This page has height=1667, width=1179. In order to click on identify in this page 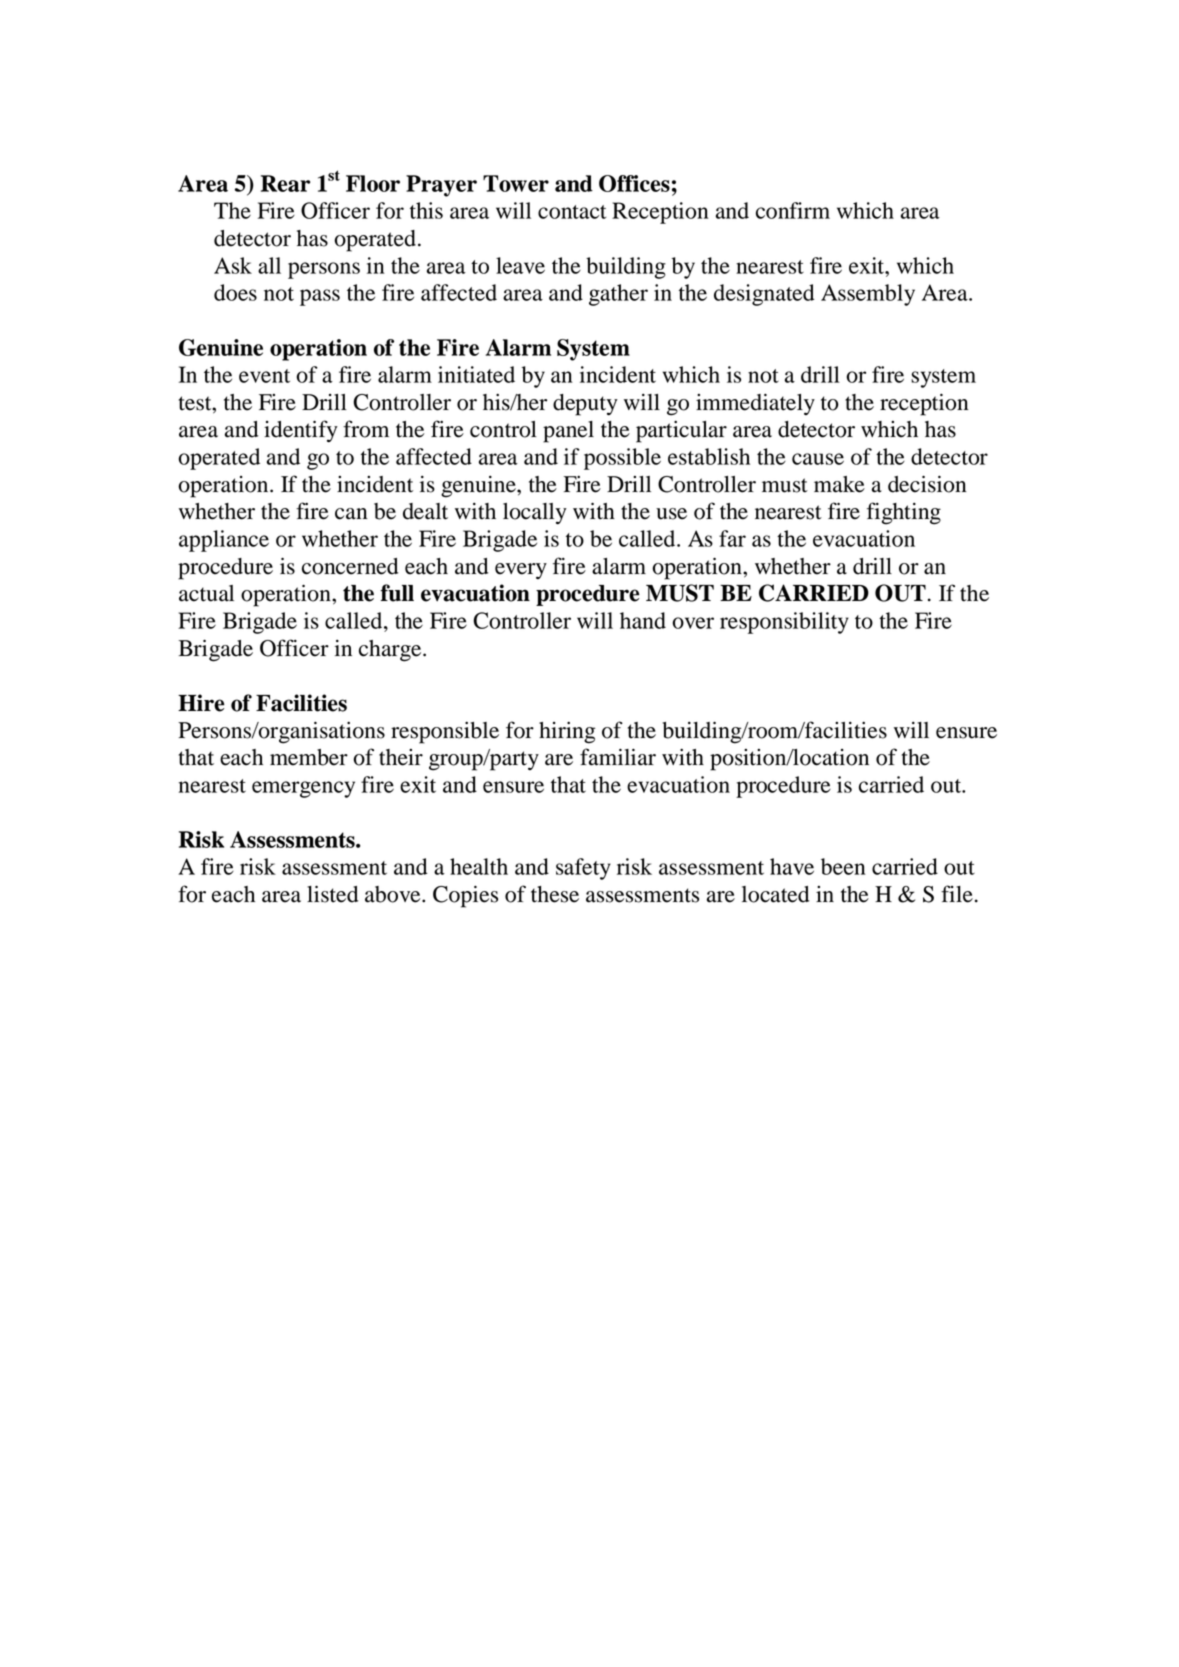, I will do `click(301, 431)`.
